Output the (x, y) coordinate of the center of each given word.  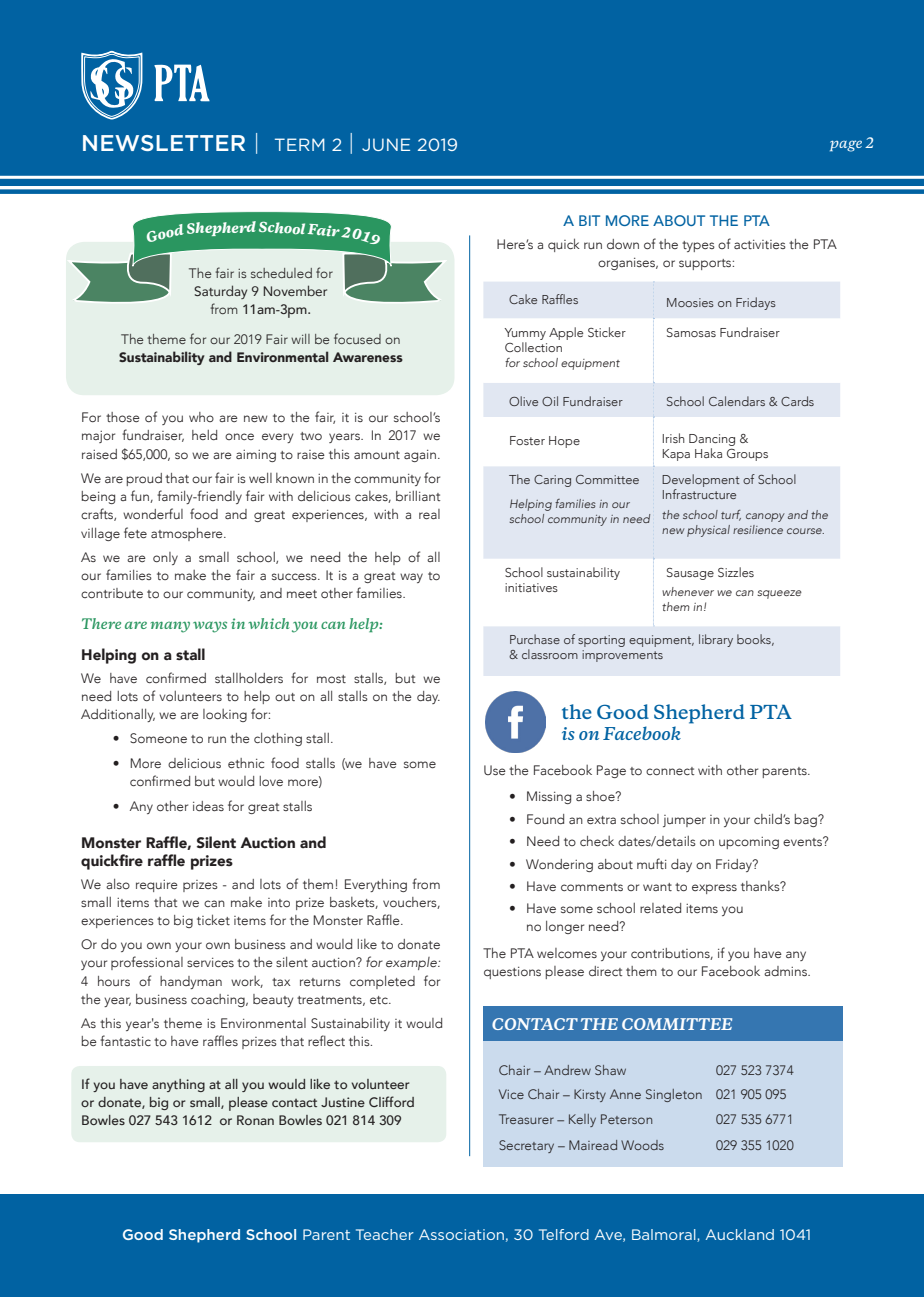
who (201, 417)
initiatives (531, 587)
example (412, 963)
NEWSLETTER (164, 143)
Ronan (255, 1120)
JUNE (386, 144)
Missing (549, 797)
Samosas (691, 332)
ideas (208, 806)
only (165, 558)
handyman (191, 982)
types (698, 246)
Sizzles (736, 572)
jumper (684, 821)
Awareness (368, 357)
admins (786, 971)
